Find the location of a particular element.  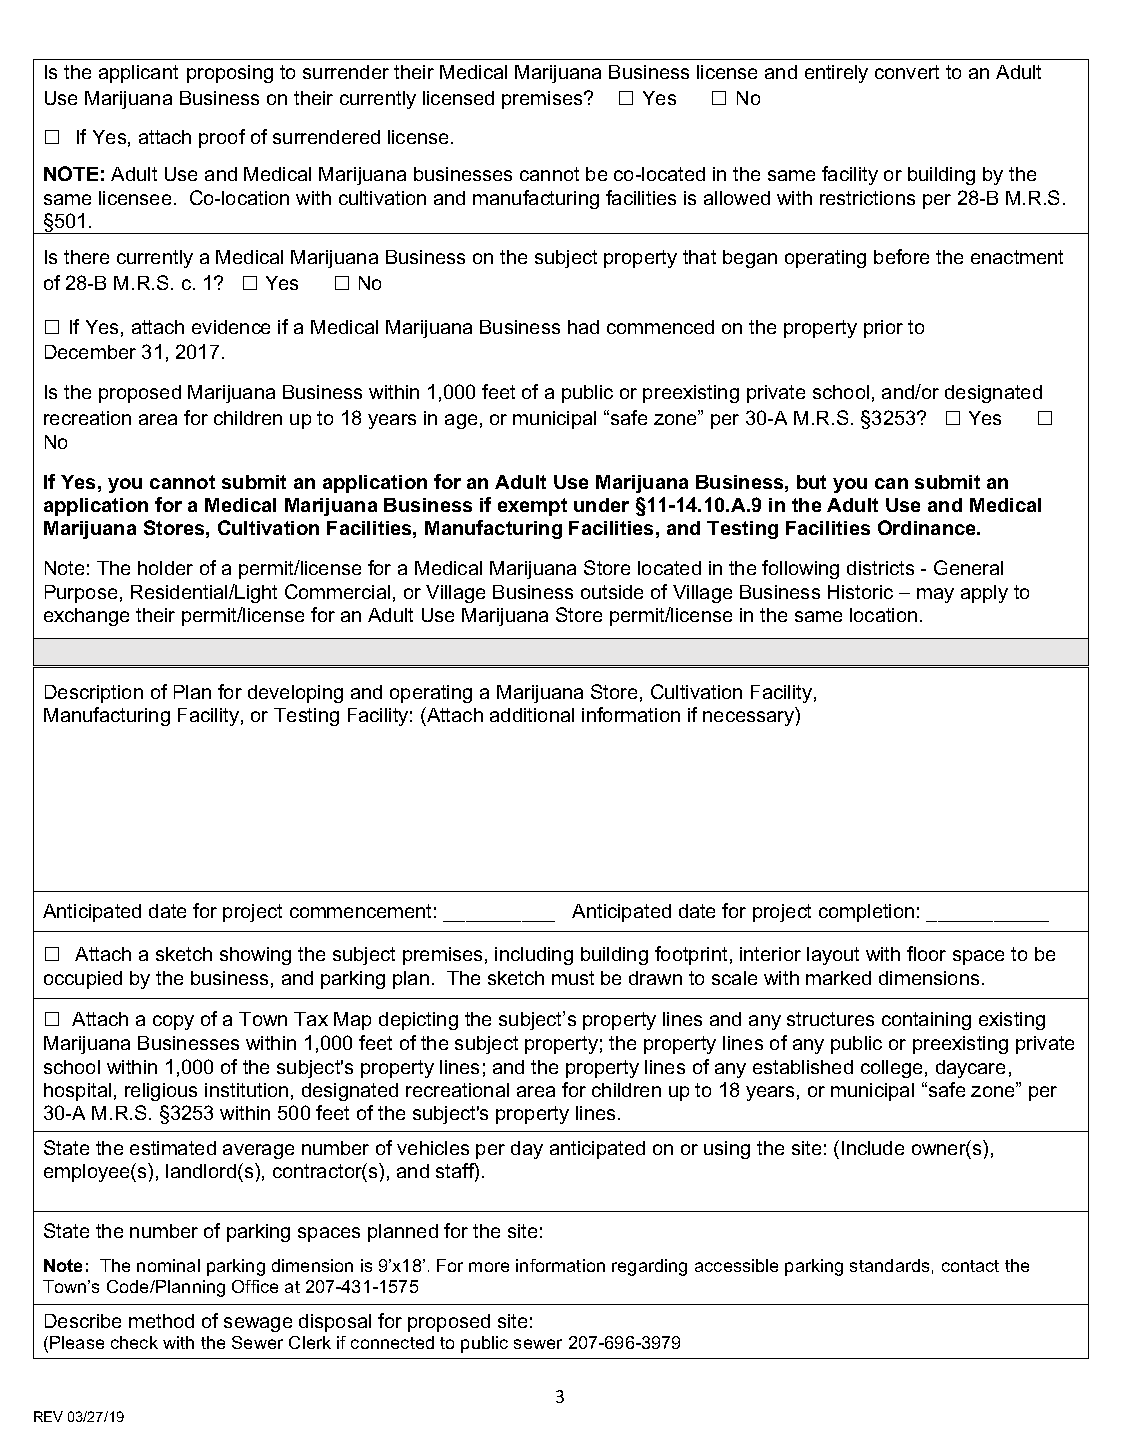

convert is located at coordinates (907, 72).
